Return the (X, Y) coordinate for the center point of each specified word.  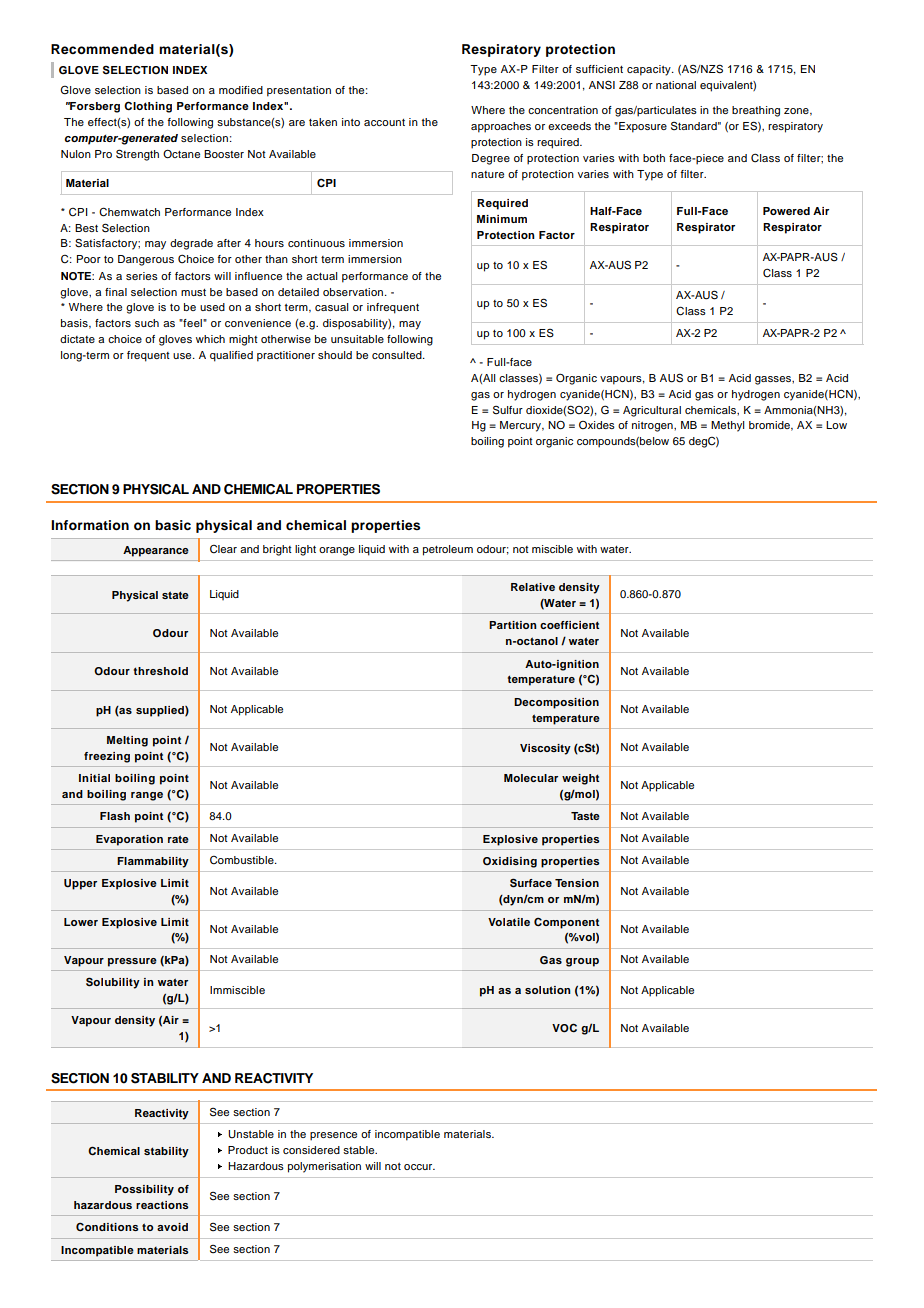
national (676, 85)
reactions (162, 1205)
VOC (564, 1028)
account (384, 122)
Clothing (148, 107)
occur (419, 1167)
